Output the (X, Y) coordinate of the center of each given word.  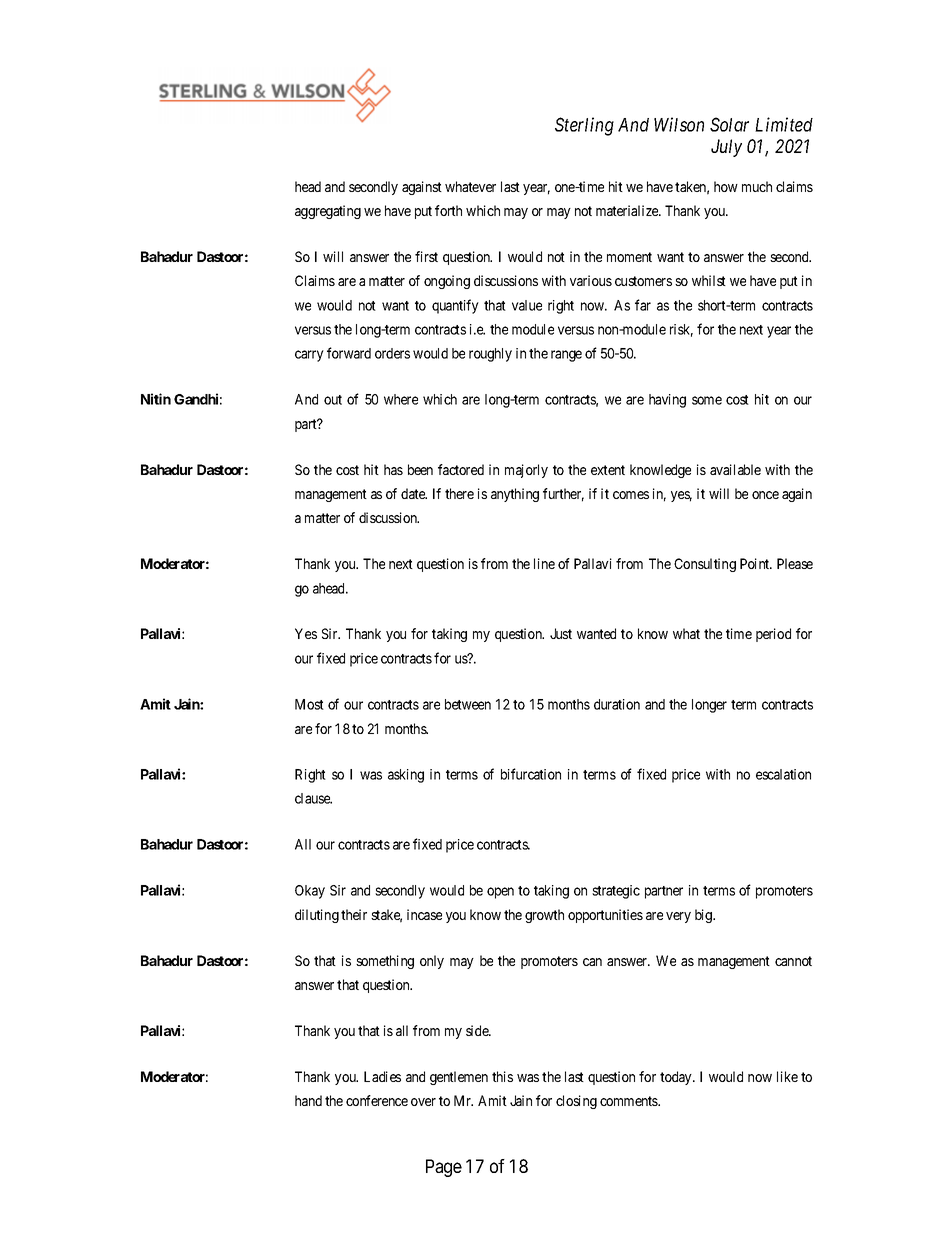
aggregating (328, 212)
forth (448, 210)
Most (309, 704)
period (773, 635)
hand (308, 1100)
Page (444, 1168)
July (726, 148)
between (468, 704)
